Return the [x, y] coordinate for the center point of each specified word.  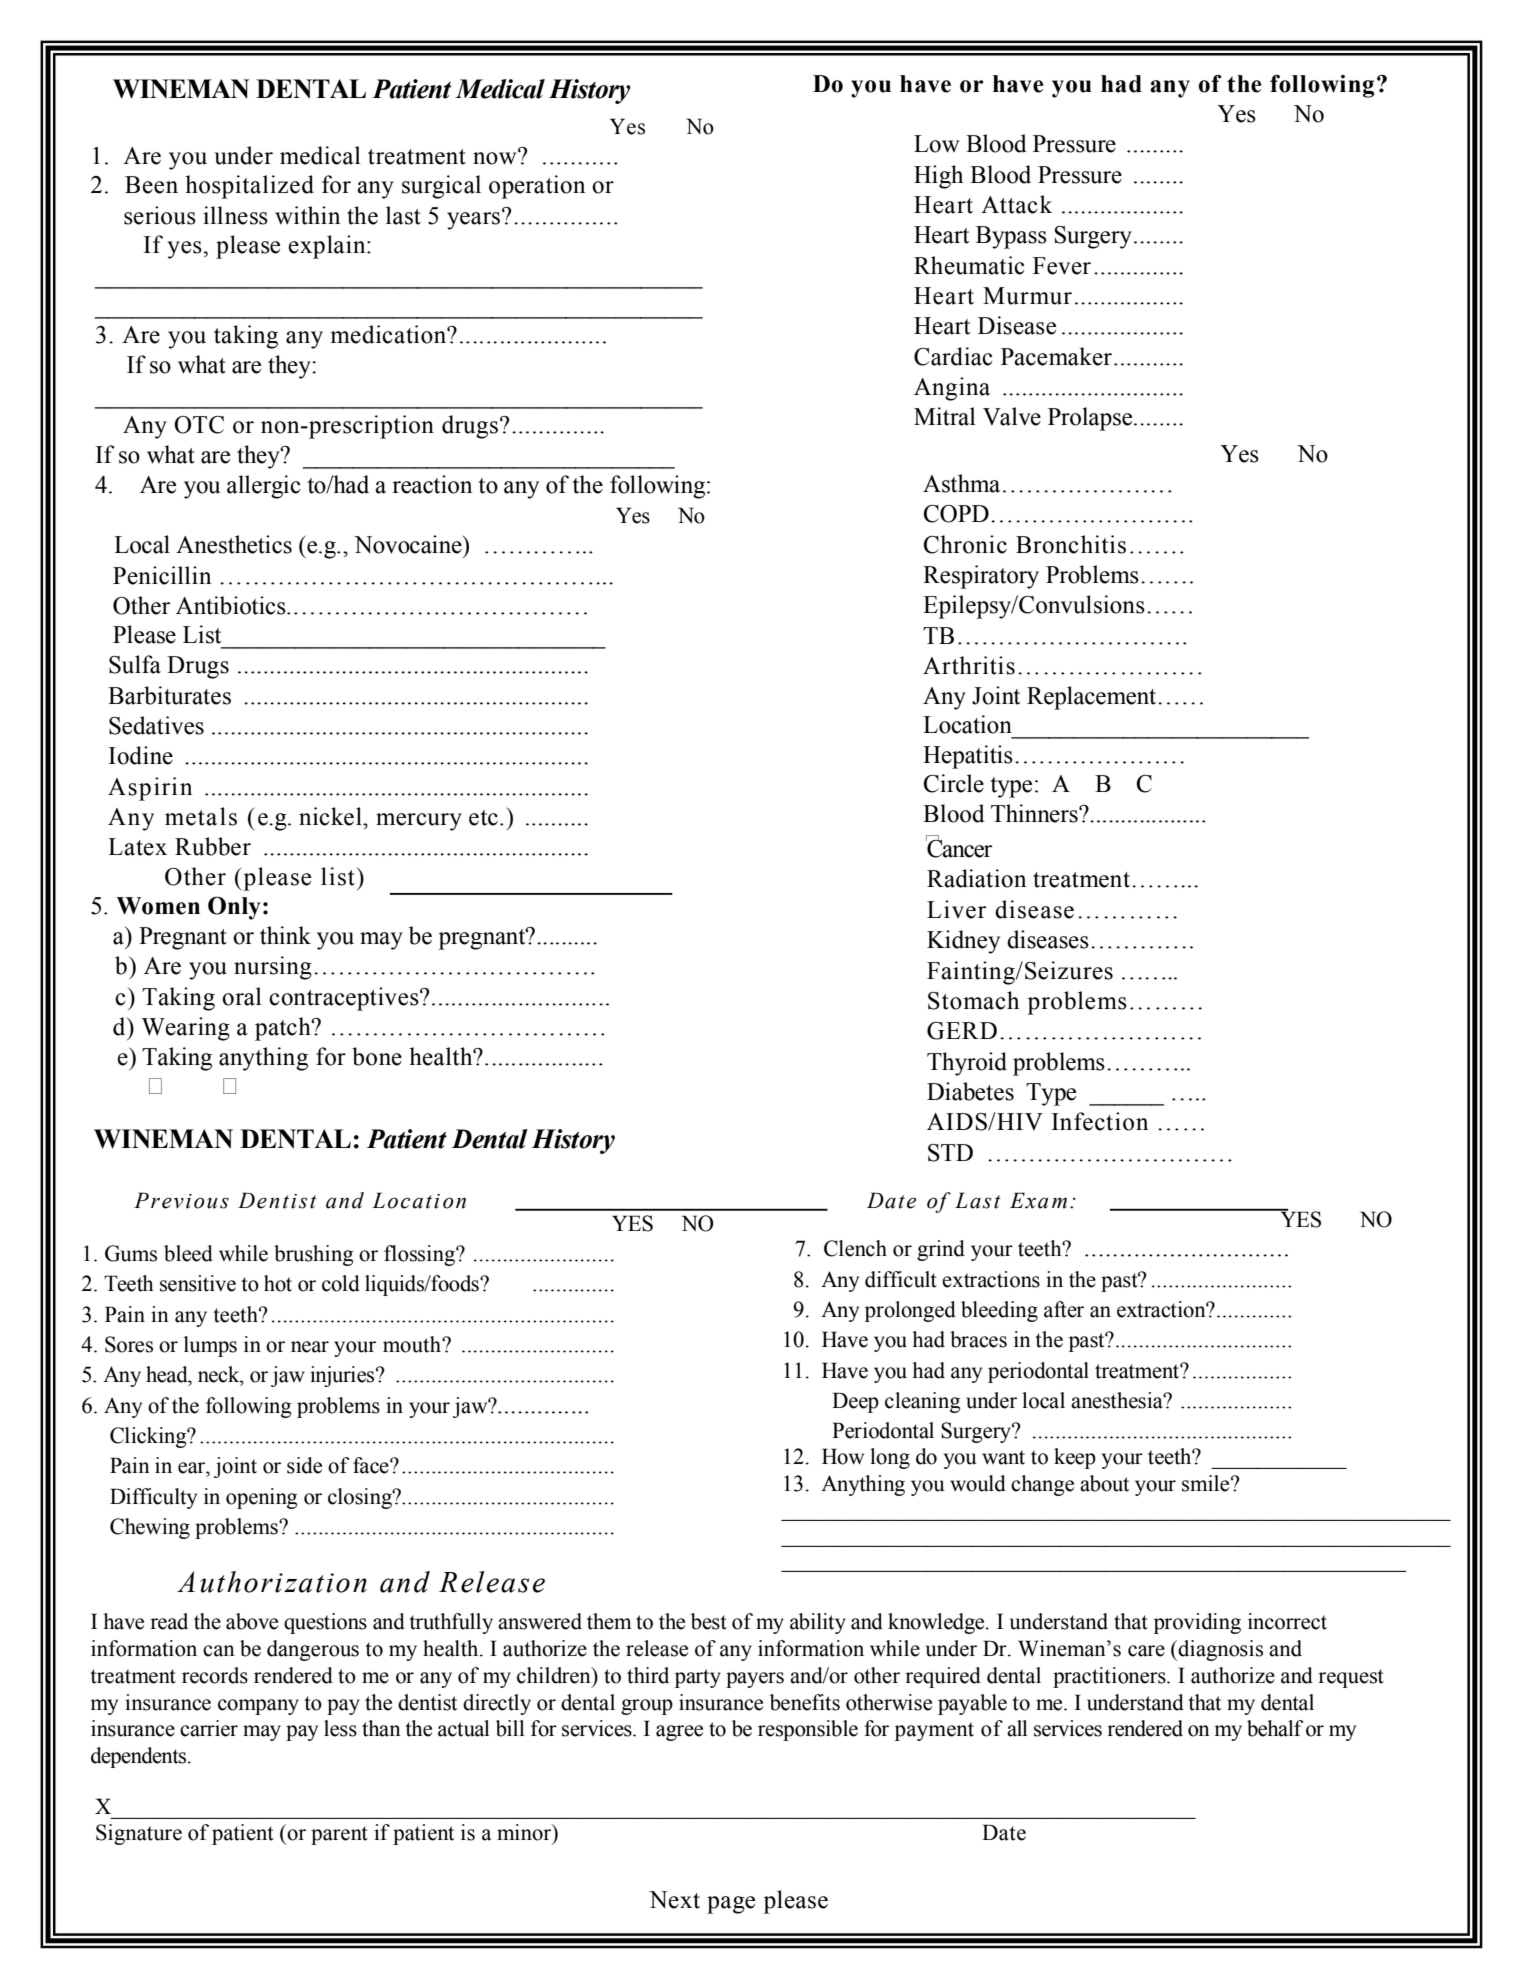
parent [339, 1835]
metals [201, 816]
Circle [953, 783]
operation [537, 187]
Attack [1016, 204]
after [1064, 1309]
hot [278, 1283]
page [731, 1905]
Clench [855, 1248]
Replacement [1093, 698]
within [307, 215]
